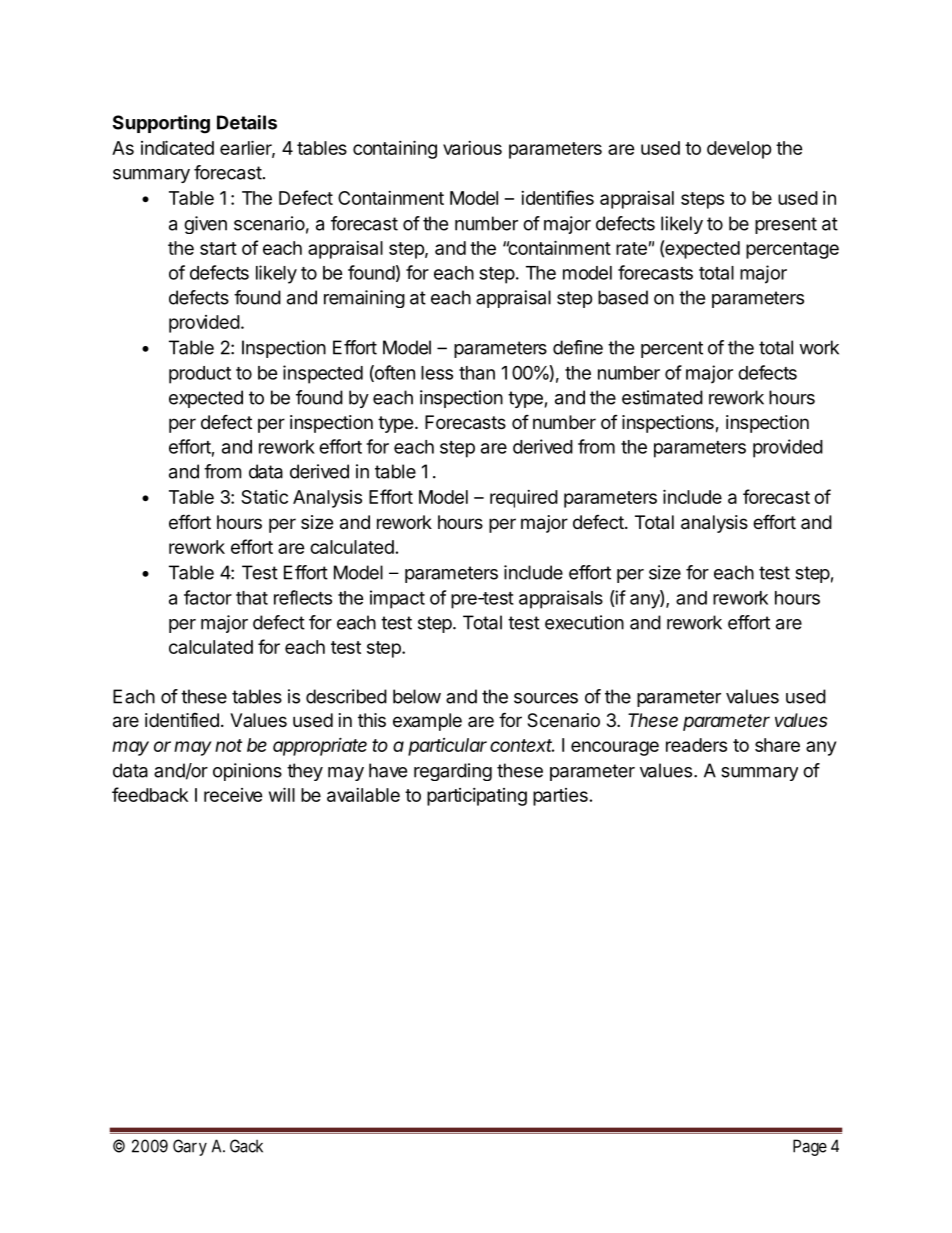 Image resolution: width=952 pixels, height=1233 pixels. I want to click on estimated, so click(662, 397).
